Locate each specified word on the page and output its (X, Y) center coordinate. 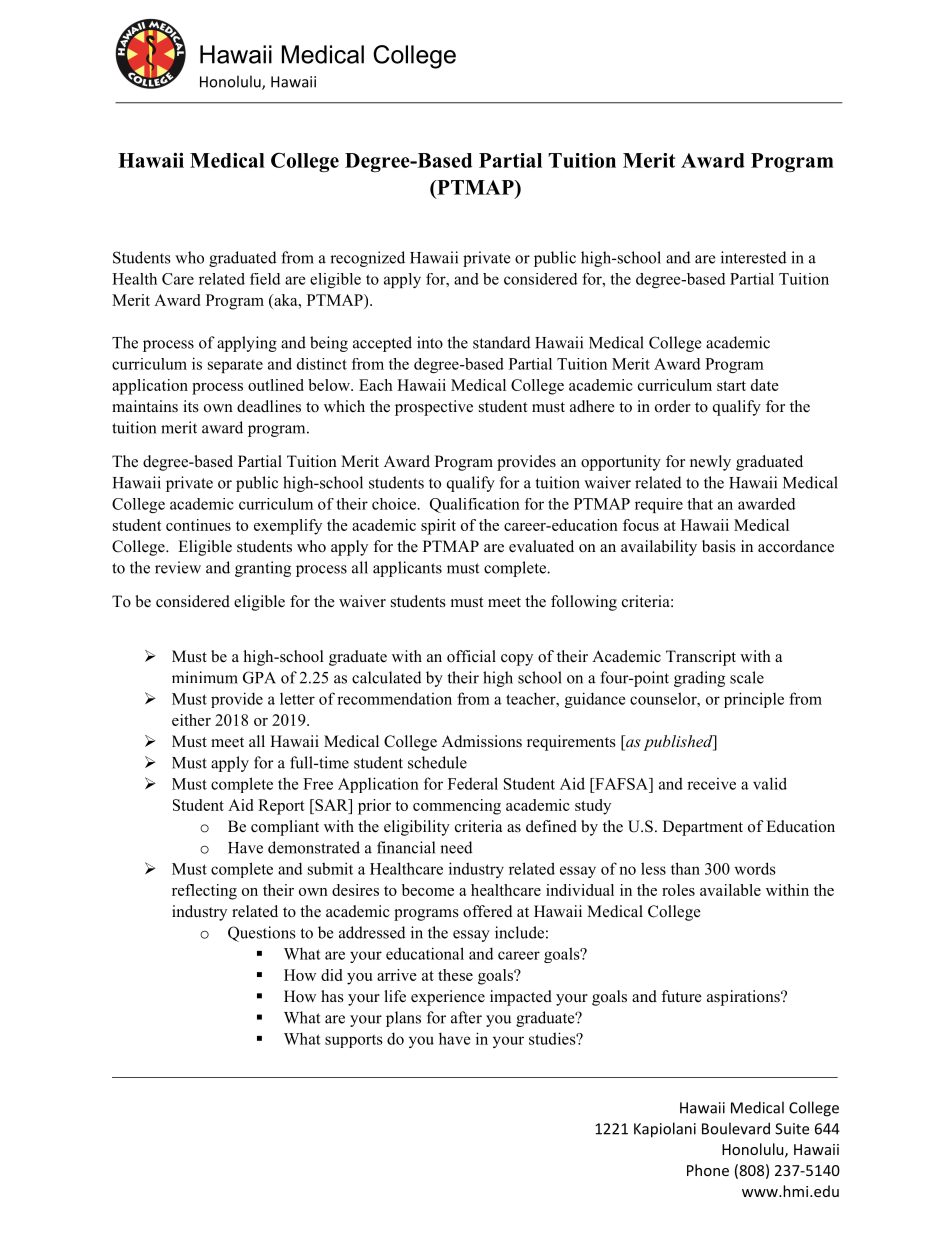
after (466, 1017)
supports (354, 1041)
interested (754, 257)
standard (502, 342)
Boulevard (736, 1128)
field (265, 279)
